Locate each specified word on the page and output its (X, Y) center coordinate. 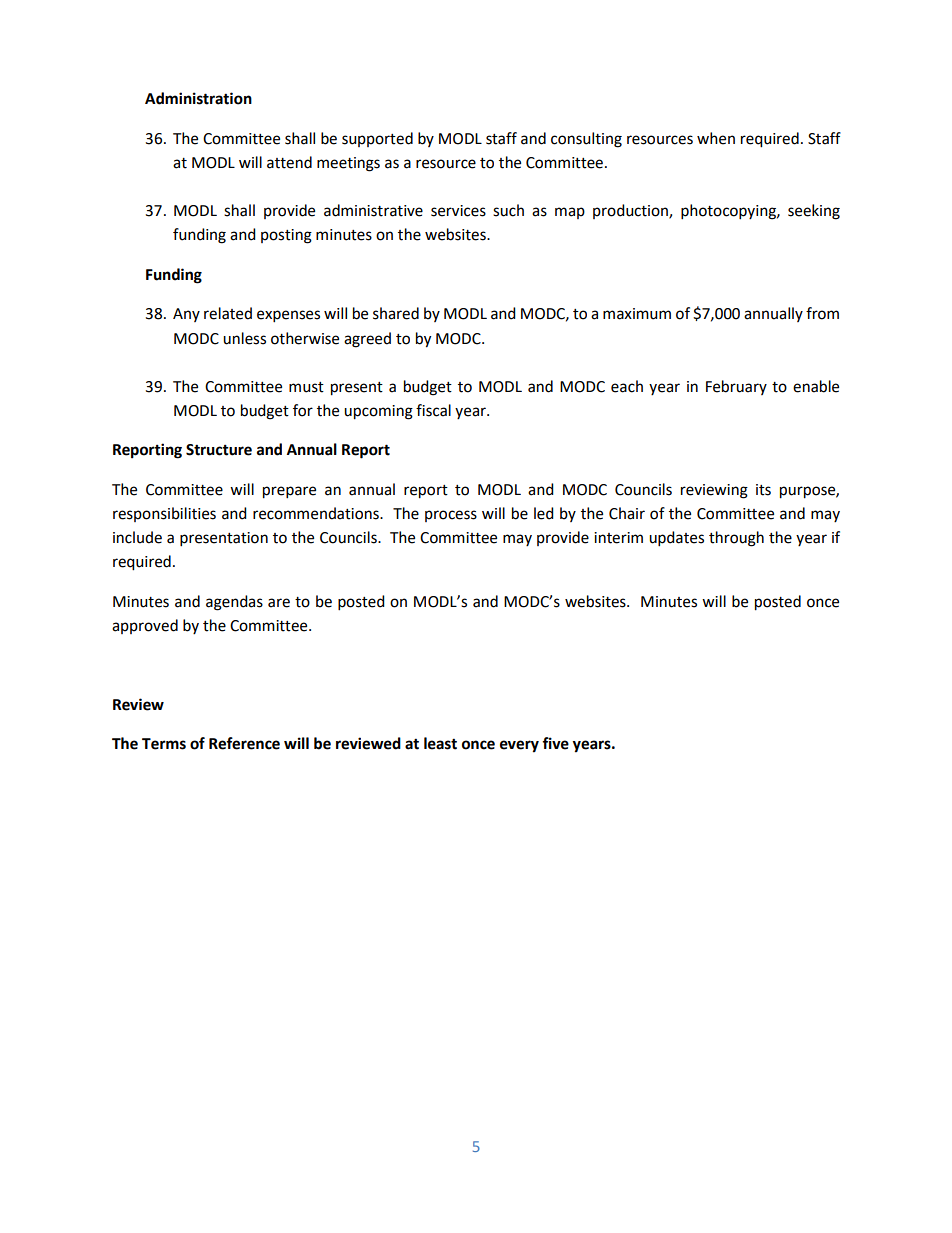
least (440, 743)
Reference (244, 743)
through (736, 539)
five (555, 743)
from (822, 313)
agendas (234, 603)
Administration (198, 98)
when (716, 138)
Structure (219, 450)
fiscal (433, 410)
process (451, 516)
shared (396, 313)
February (736, 387)
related (228, 313)
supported (377, 139)
